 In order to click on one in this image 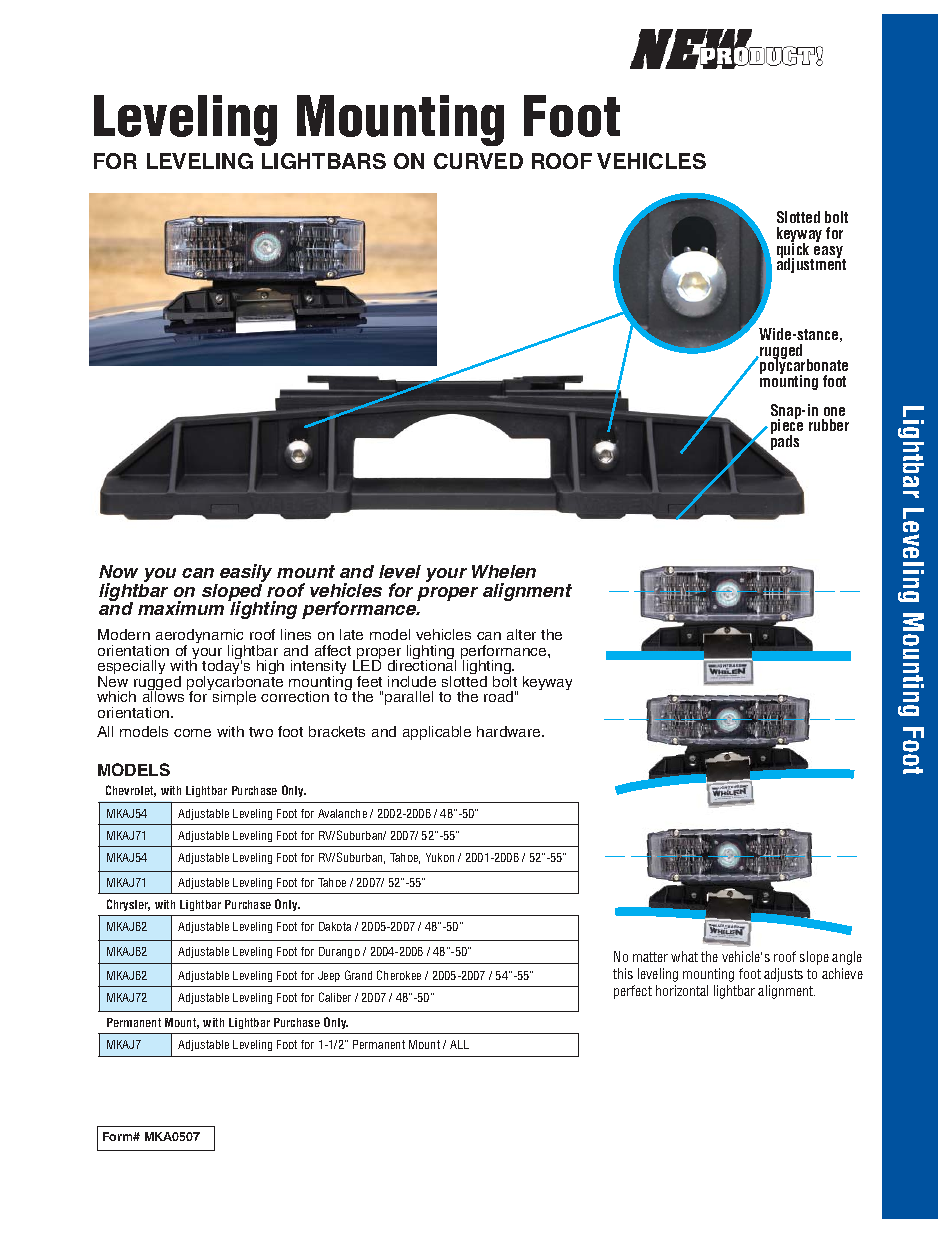, I will do `click(834, 411)`.
